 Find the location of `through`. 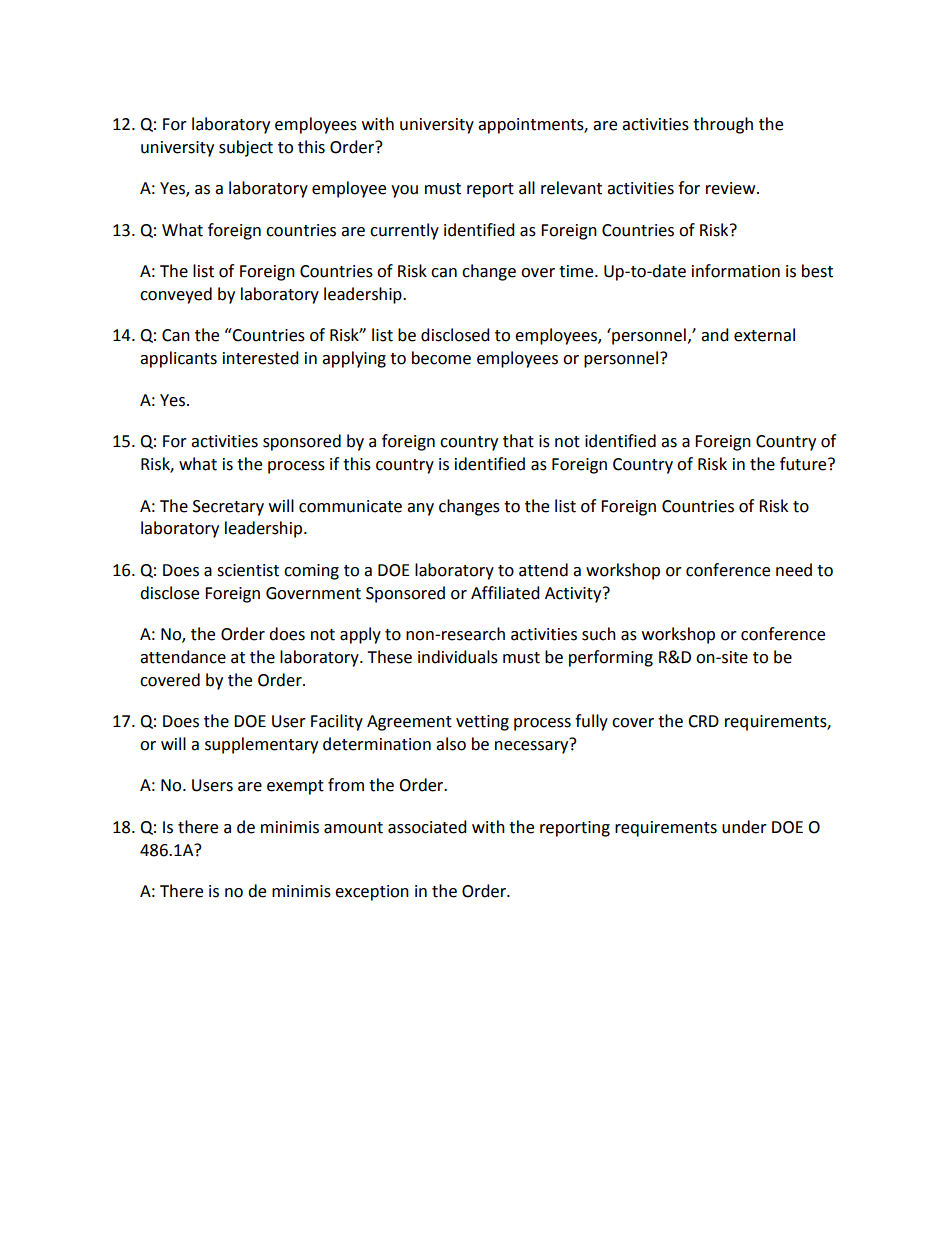

through is located at coordinates (723, 125).
